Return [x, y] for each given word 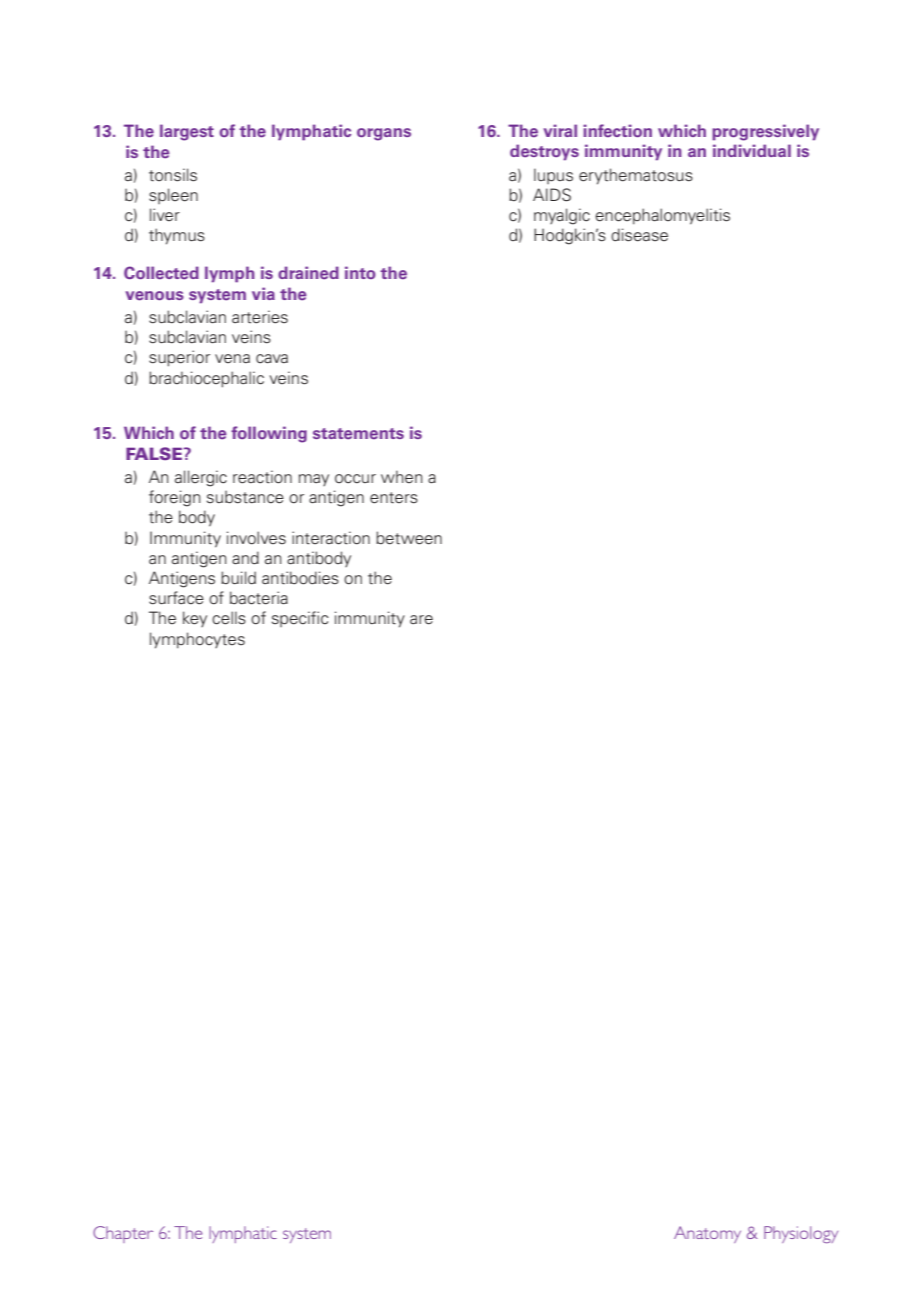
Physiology [801, 1234]
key [195, 619]
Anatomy [707, 1234]
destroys [544, 152]
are [421, 620]
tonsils [173, 175]
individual [752, 150]
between [409, 538]
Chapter [123, 1234]
